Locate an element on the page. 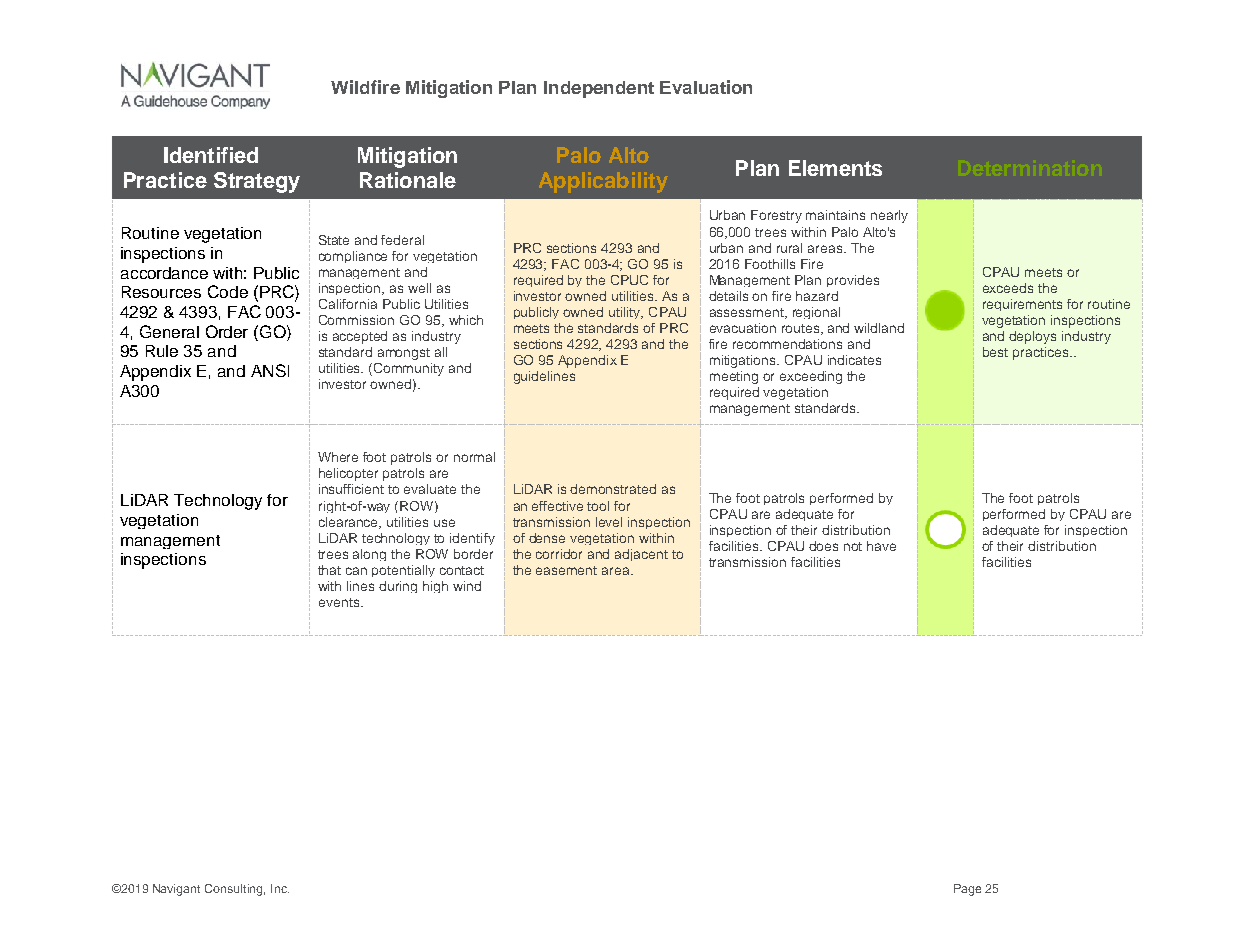 The width and height of the document is (1233, 952). Independent is located at coordinates (599, 89).
